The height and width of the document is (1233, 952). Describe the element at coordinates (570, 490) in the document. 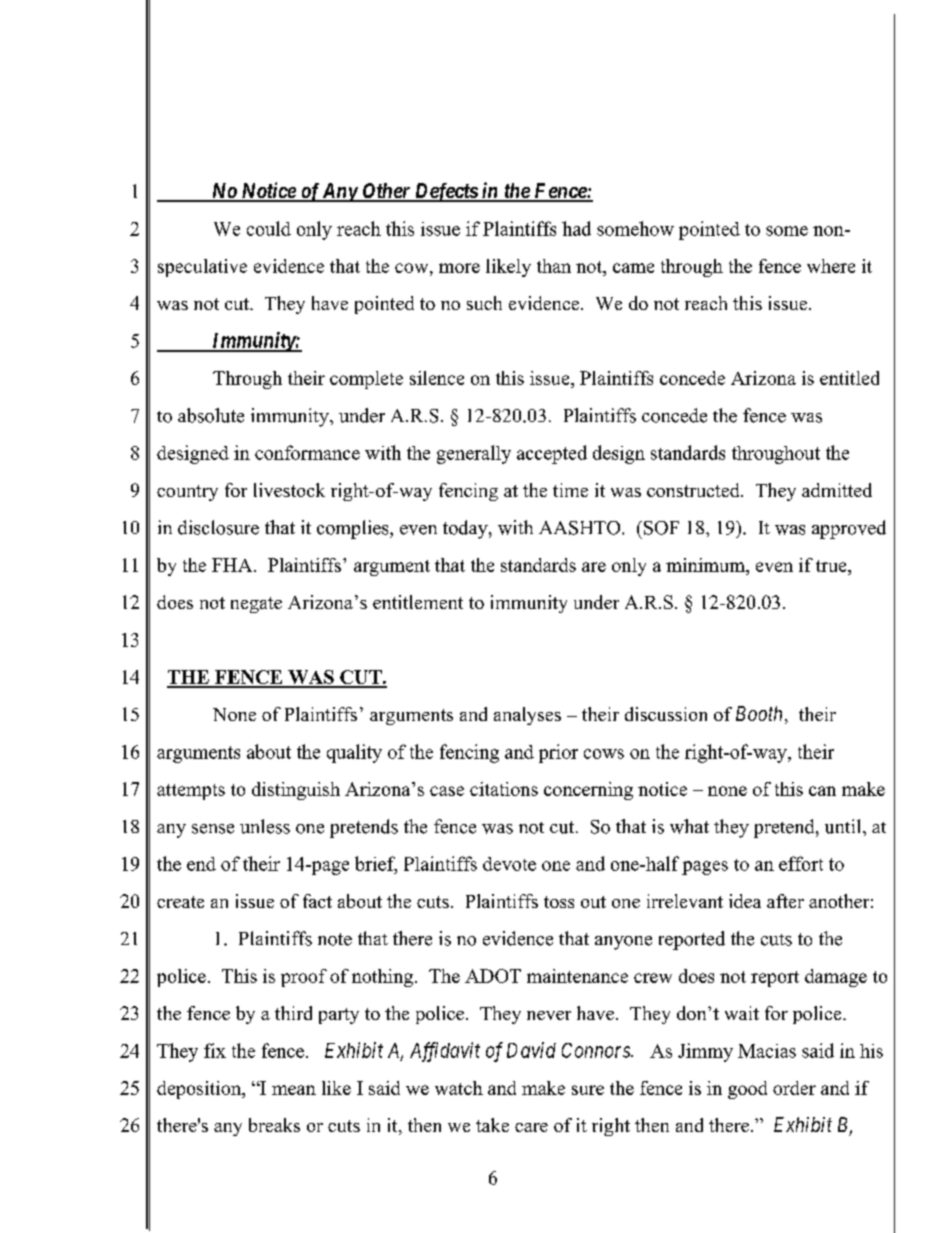

I see `time` at that location.
